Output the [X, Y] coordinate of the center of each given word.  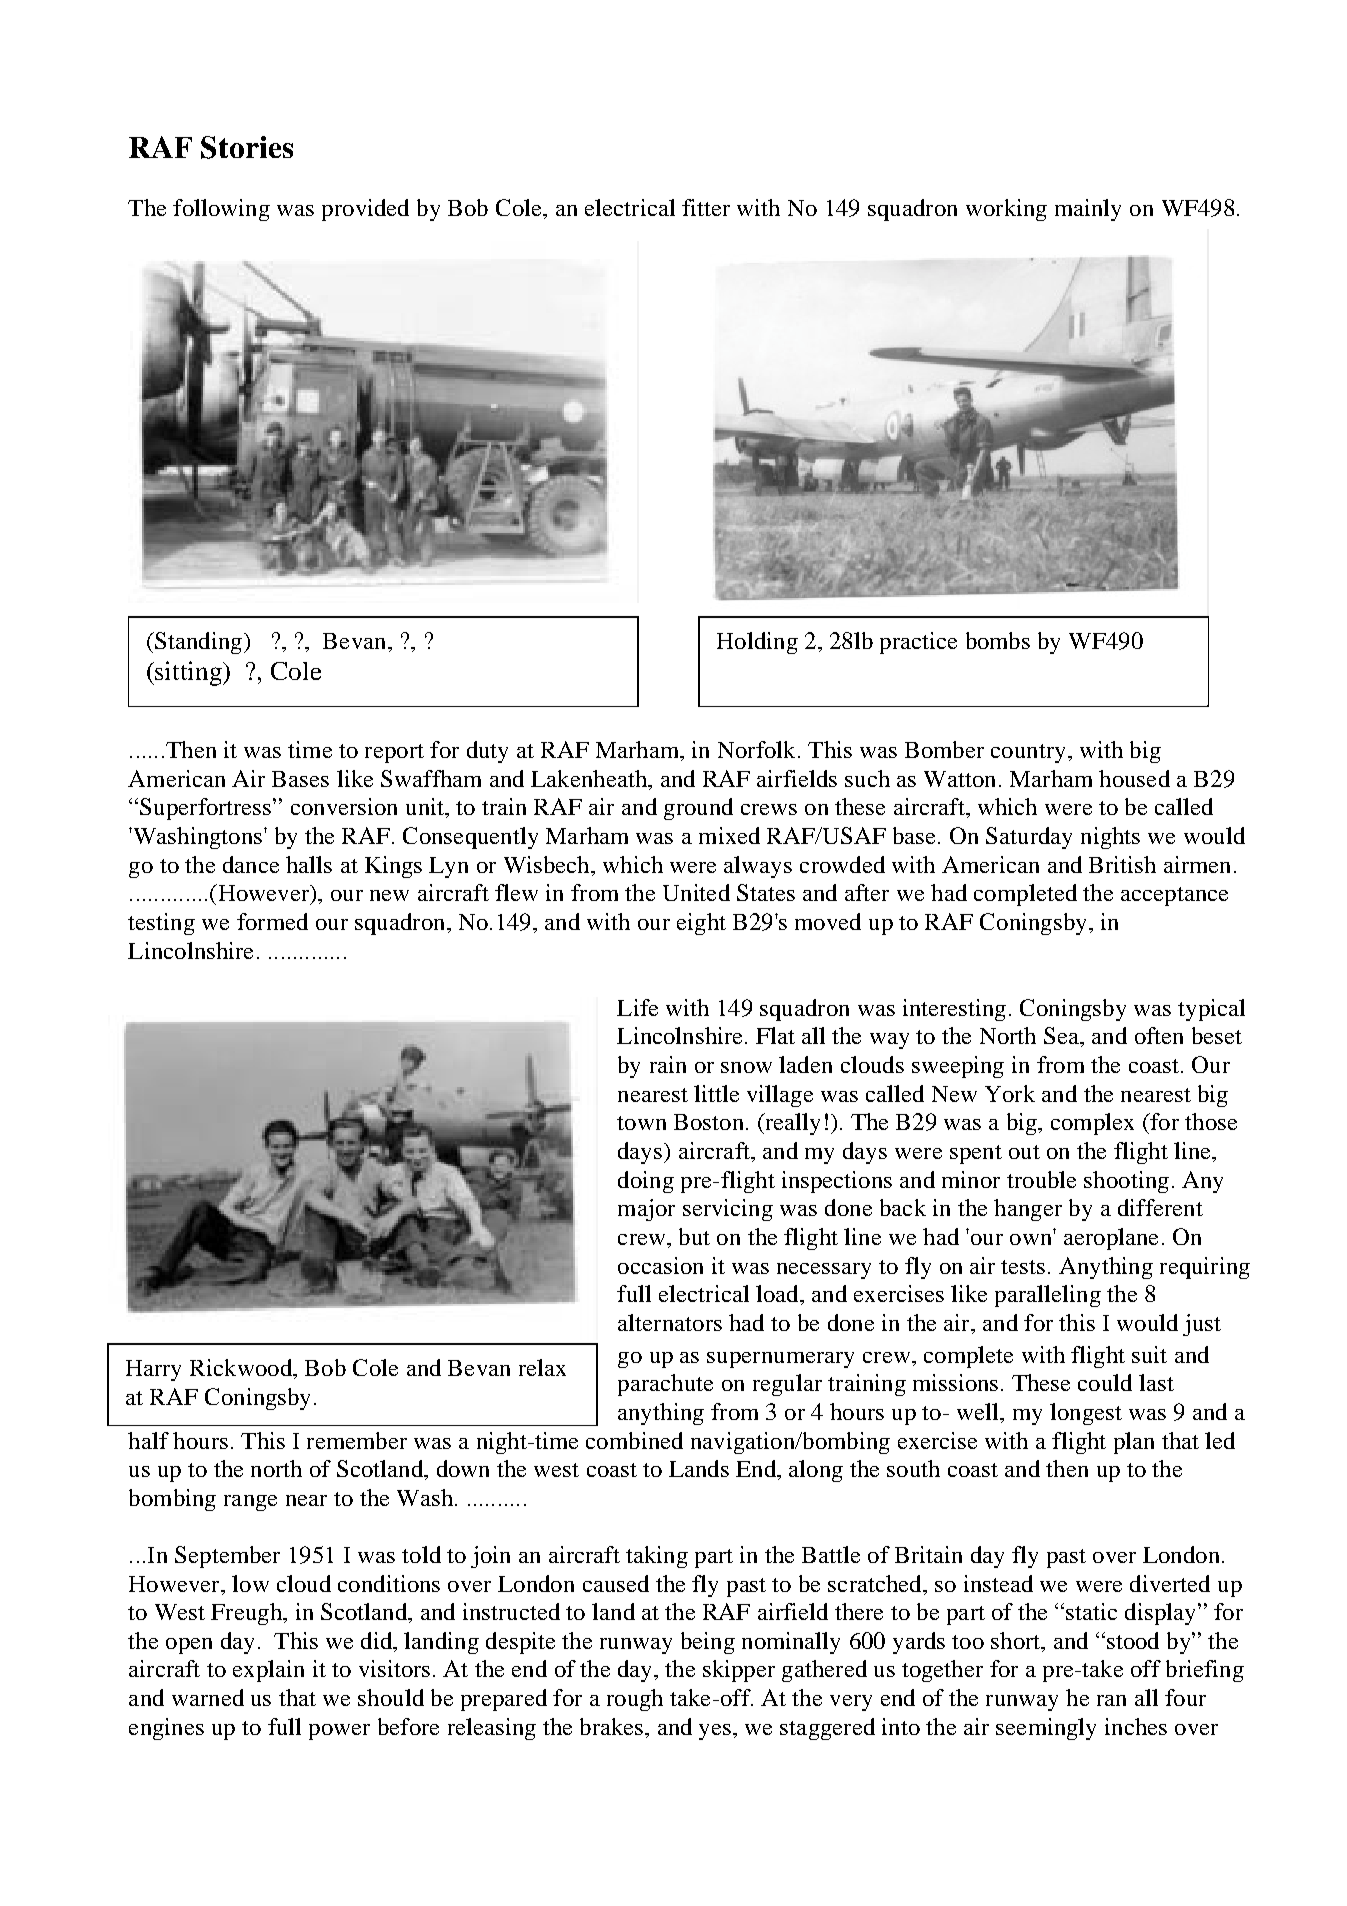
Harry [153, 1370]
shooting [1126, 1182]
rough [635, 1700]
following [221, 210]
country [1028, 753]
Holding [757, 643]
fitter [706, 207]
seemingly [1046, 1729]
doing [646, 1182]
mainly [1088, 210]
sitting [190, 673]
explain [268, 1671]
